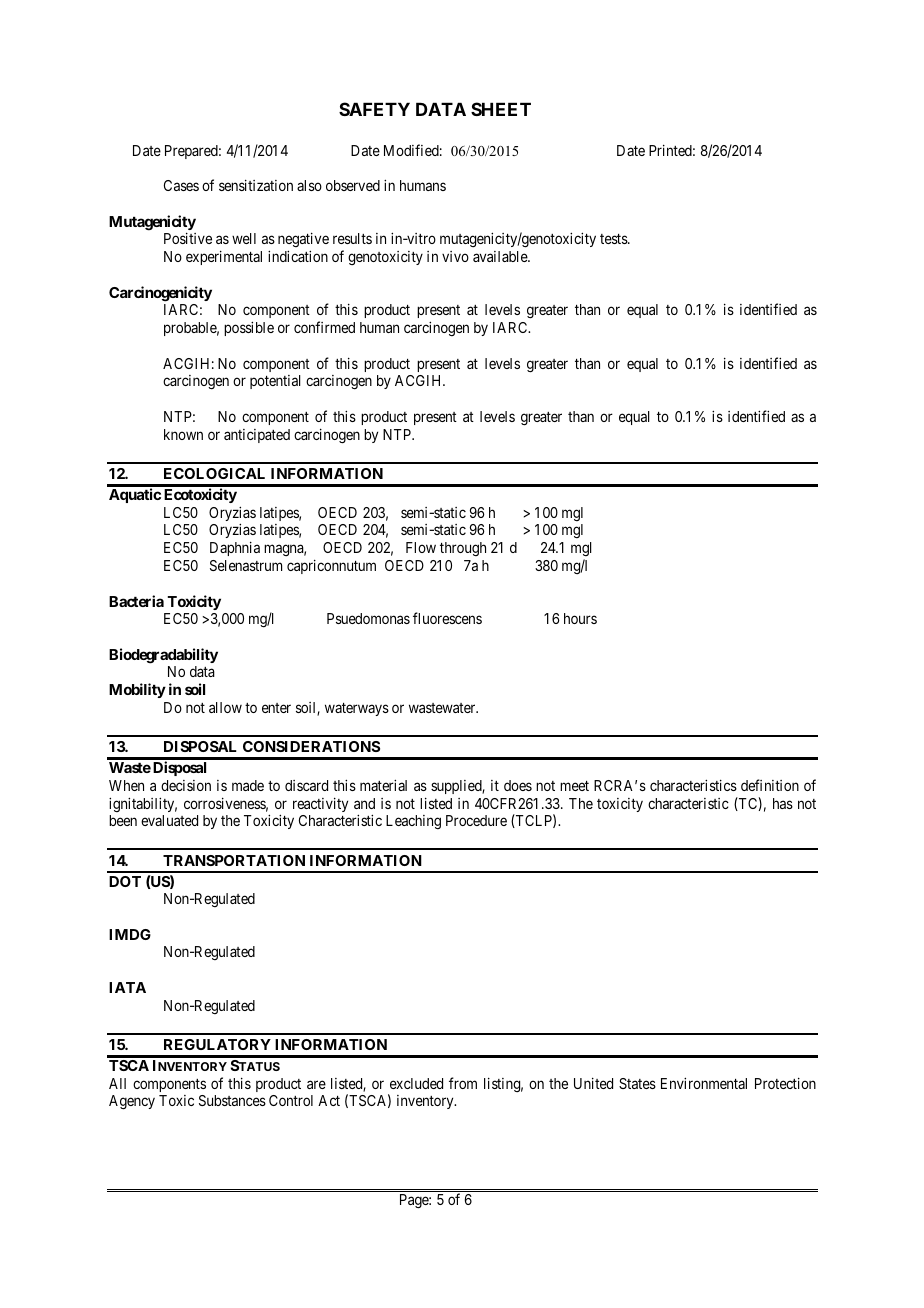  Describe the element at coordinates (136, 601) in the screenshot. I see `Bacteria` at that location.
